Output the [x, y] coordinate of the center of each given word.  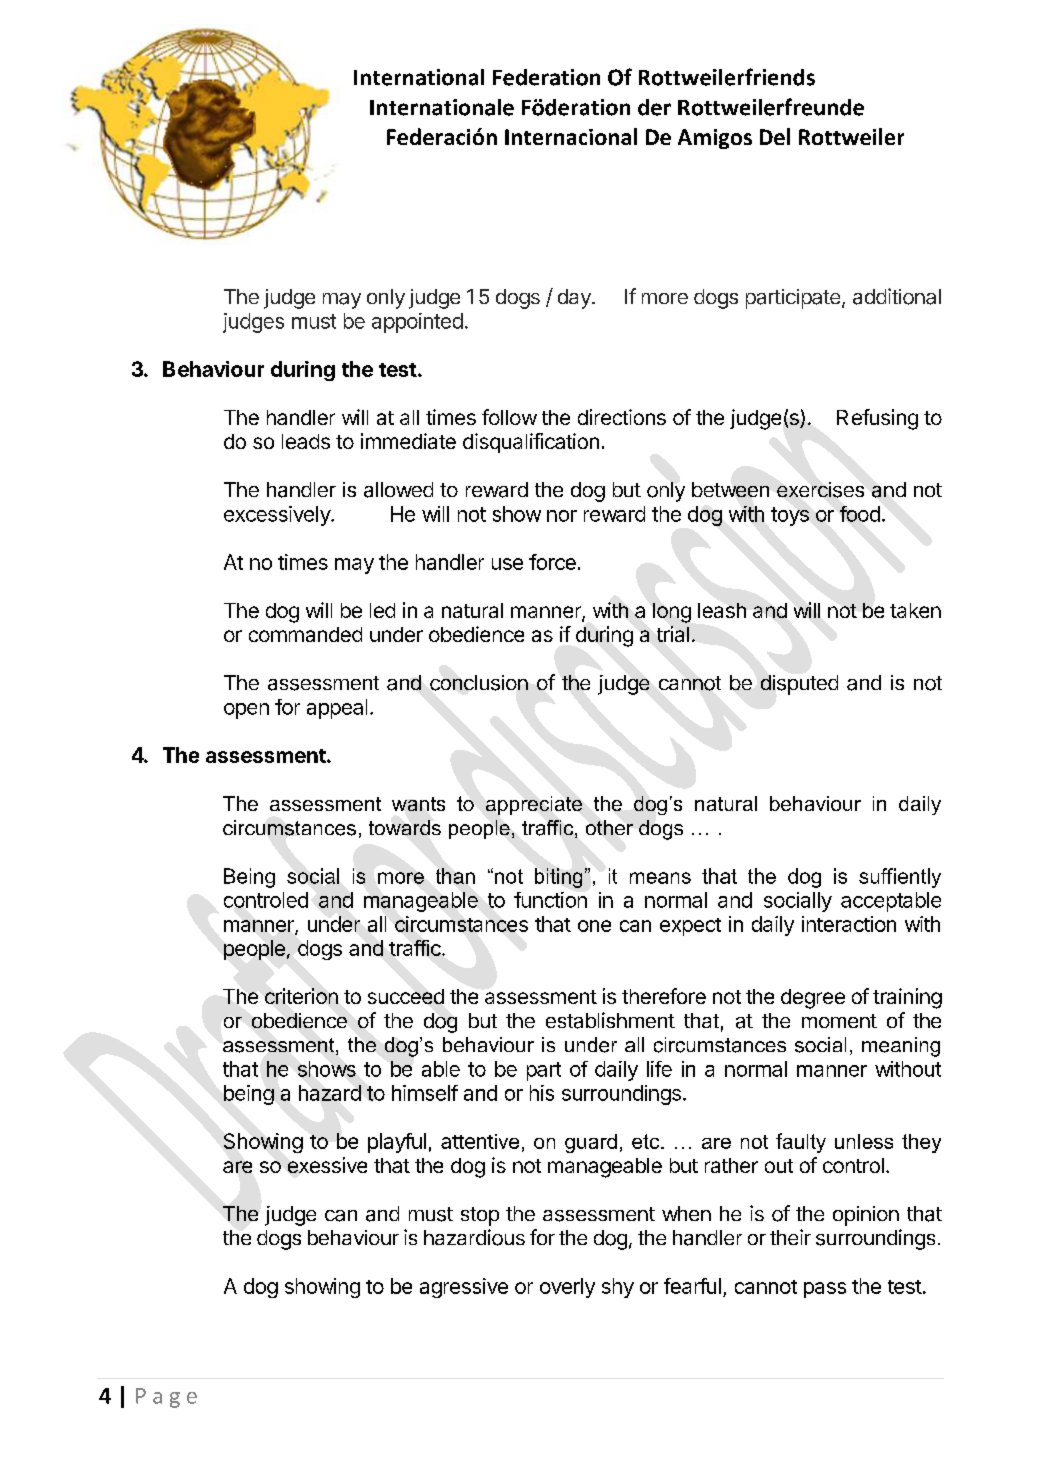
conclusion [479, 683]
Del [775, 136]
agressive [464, 1288]
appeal [337, 709]
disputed [799, 685]
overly [567, 1288]
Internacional [571, 136]
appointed [417, 323]
